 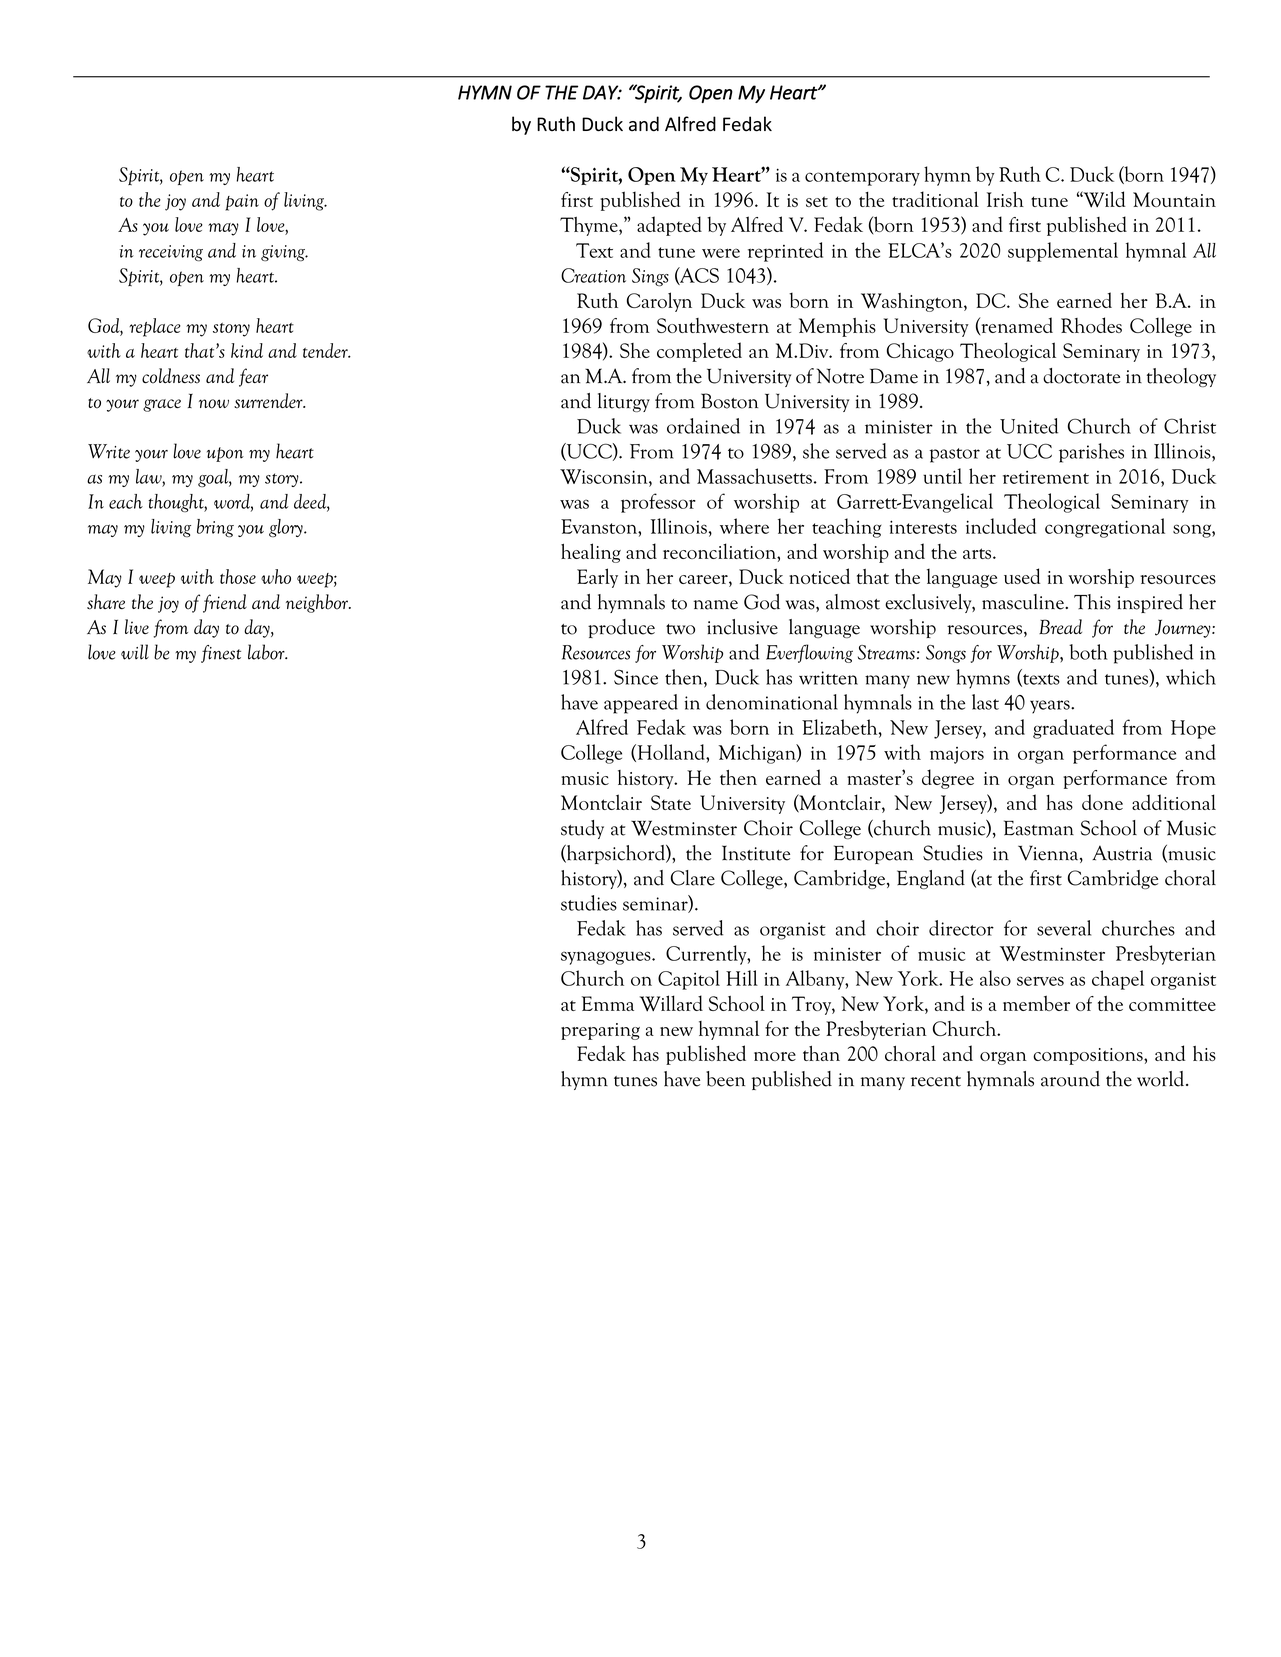 What do you see at coordinates (693, 878) in the screenshot?
I see `Clare` at bounding box center [693, 878].
